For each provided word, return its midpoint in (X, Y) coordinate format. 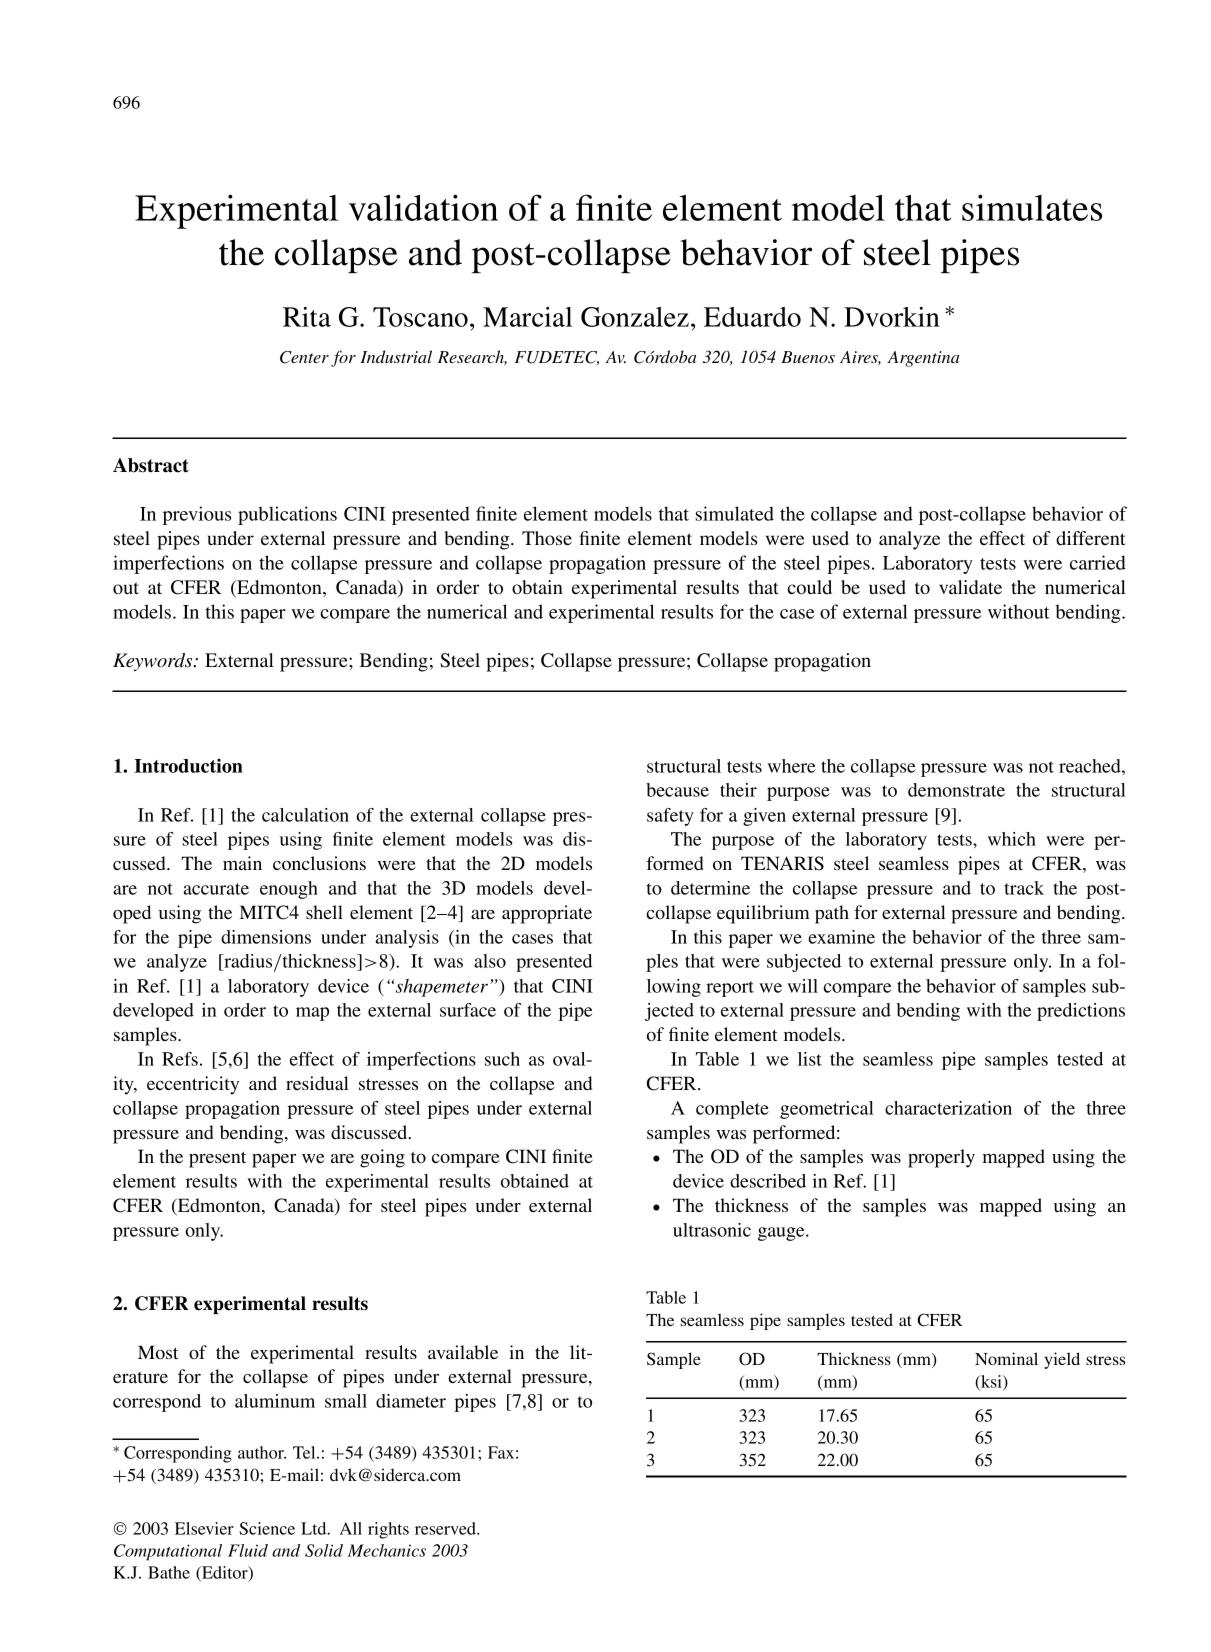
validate (970, 587)
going (382, 1158)
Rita (307, 317)
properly (941, 1158)
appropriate (547, 914)
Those (547, 538)
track (1024, 888)
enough (289, 890)
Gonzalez (635, 317)
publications (287, 515)
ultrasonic (712, 1230)
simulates (1032, 207)
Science (267, 1528)
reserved (446, 1528)
